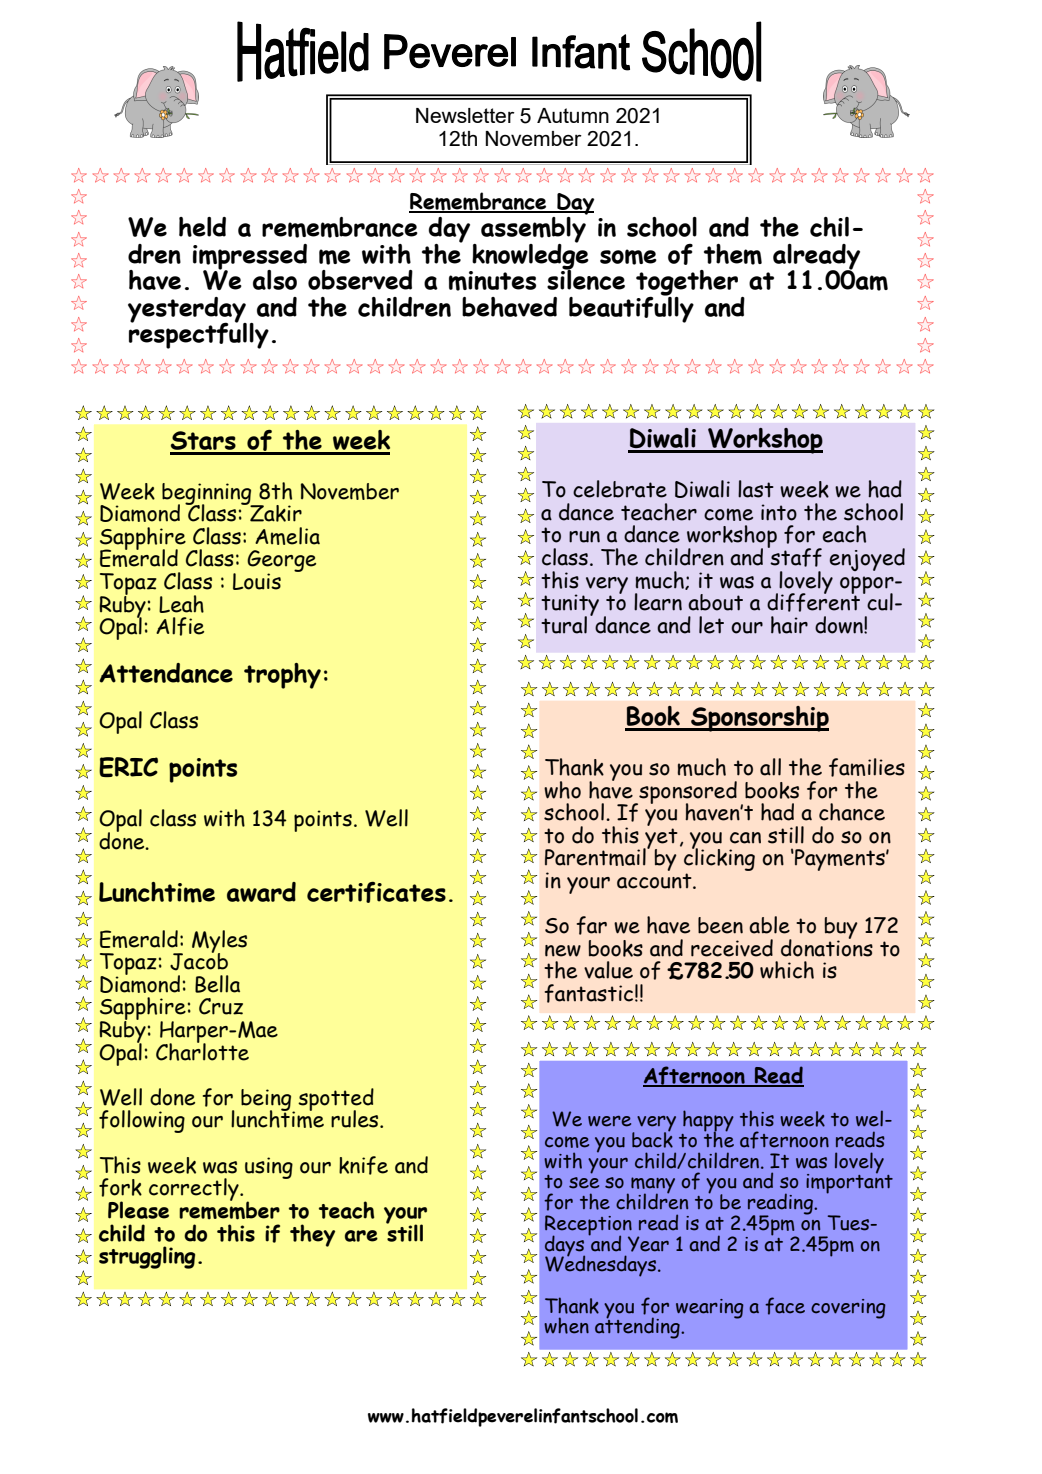 The width and height of the screenshot is (1042, 1474). What do you see at coordinates (202, 227) in the screenshot?
I see `held` at bounding box center [202, 227].
